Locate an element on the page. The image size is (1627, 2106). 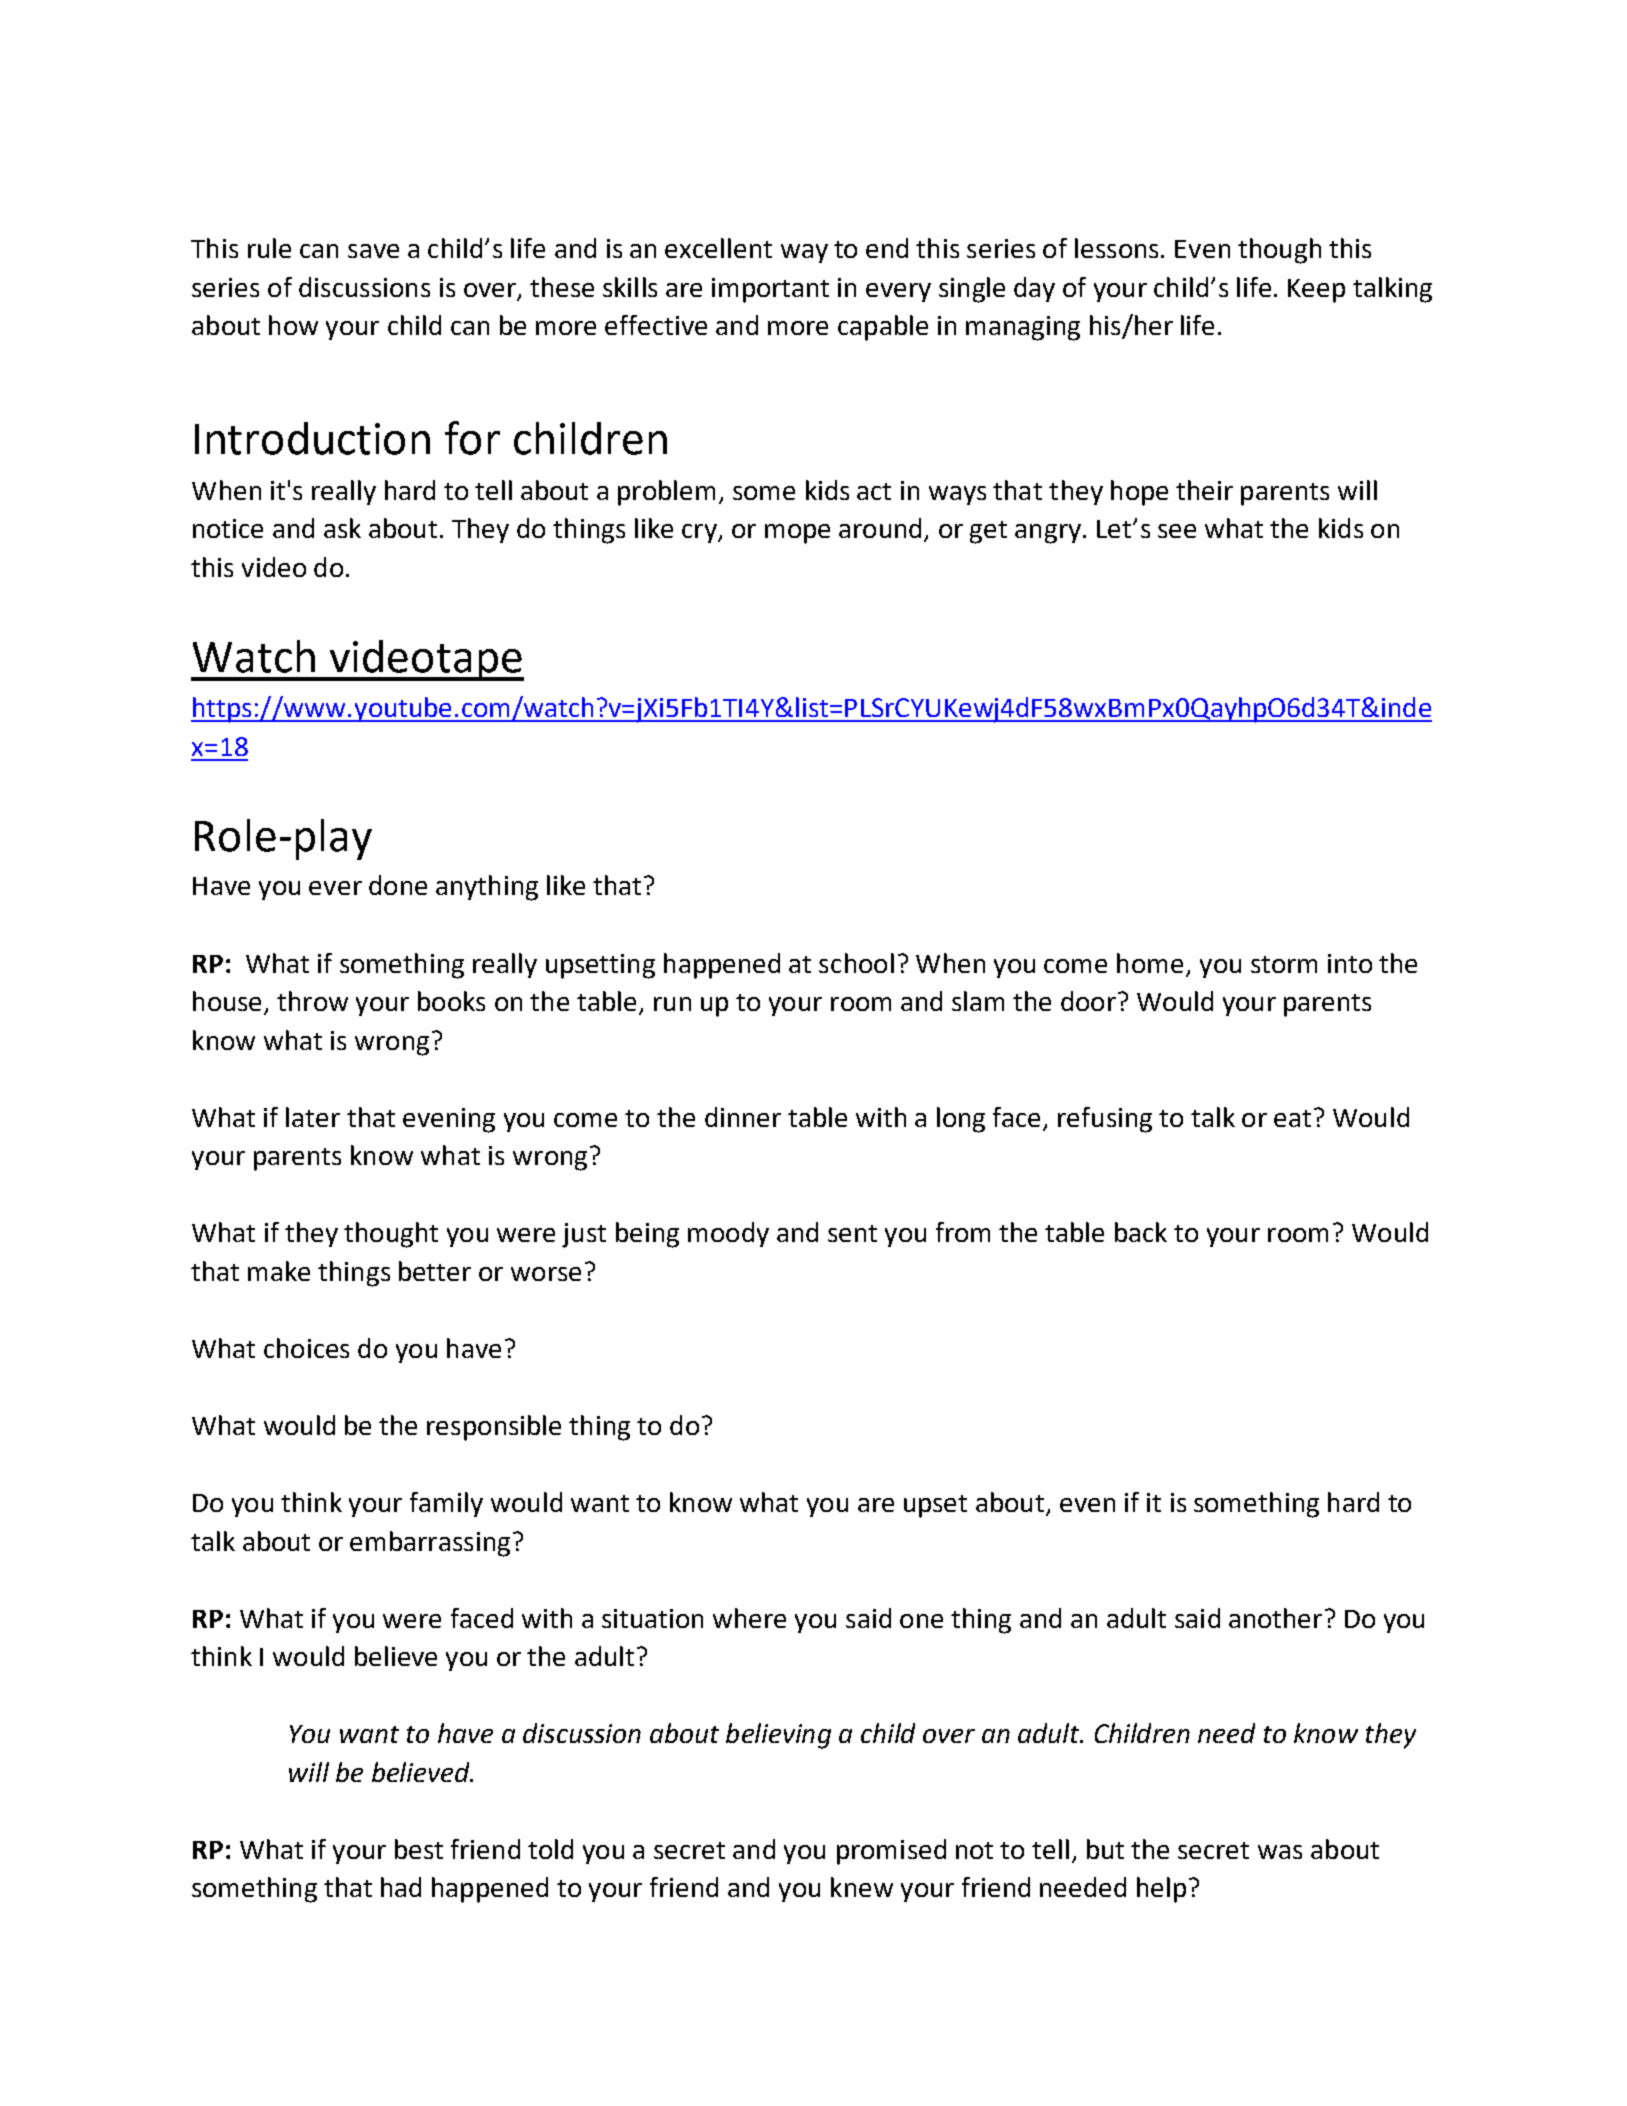
knew is located at coordinates (862, 1887).
